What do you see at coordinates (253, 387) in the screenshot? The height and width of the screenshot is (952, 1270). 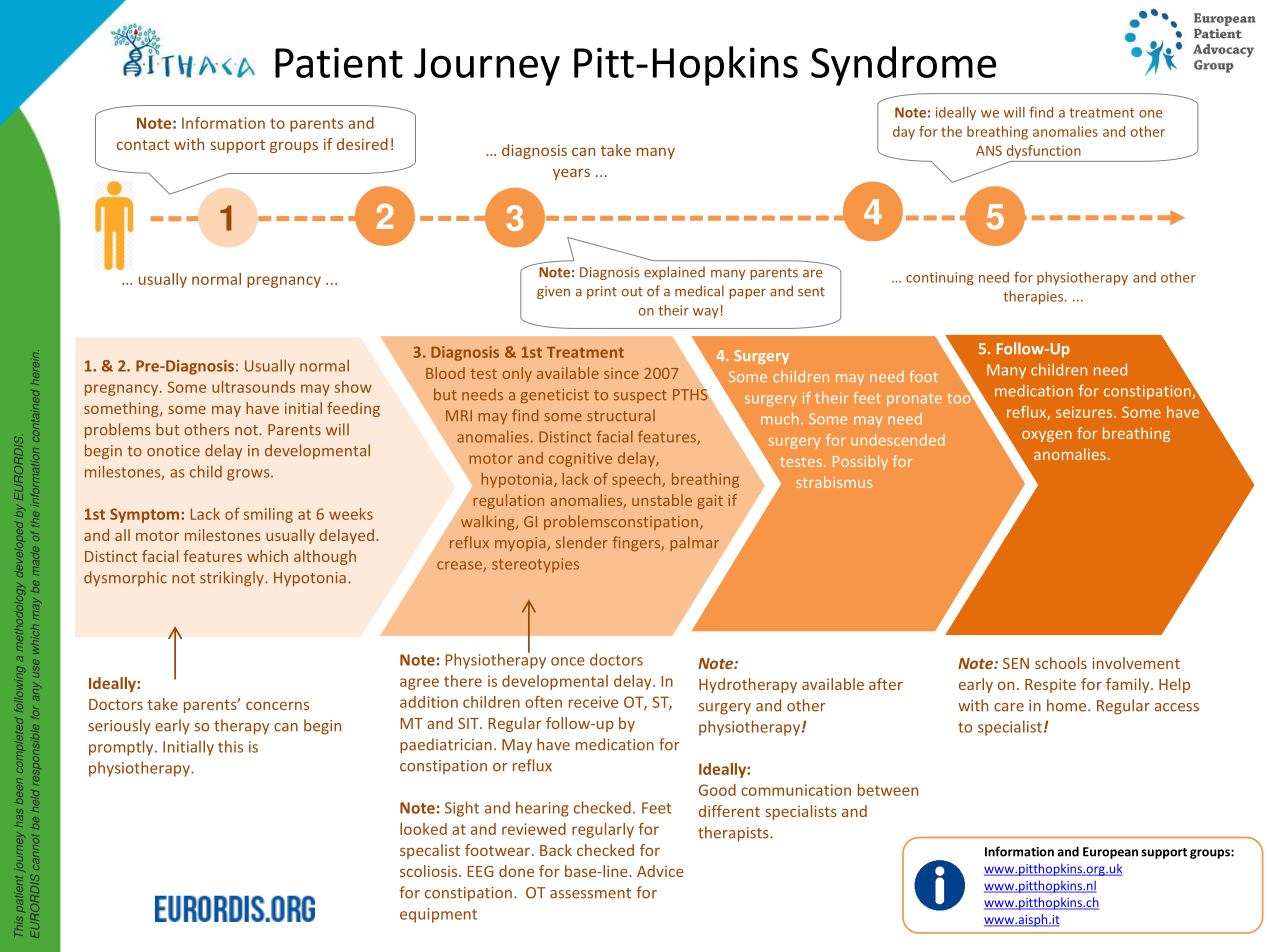 I see `ultrasounds` at bounding box center [253, 387].
